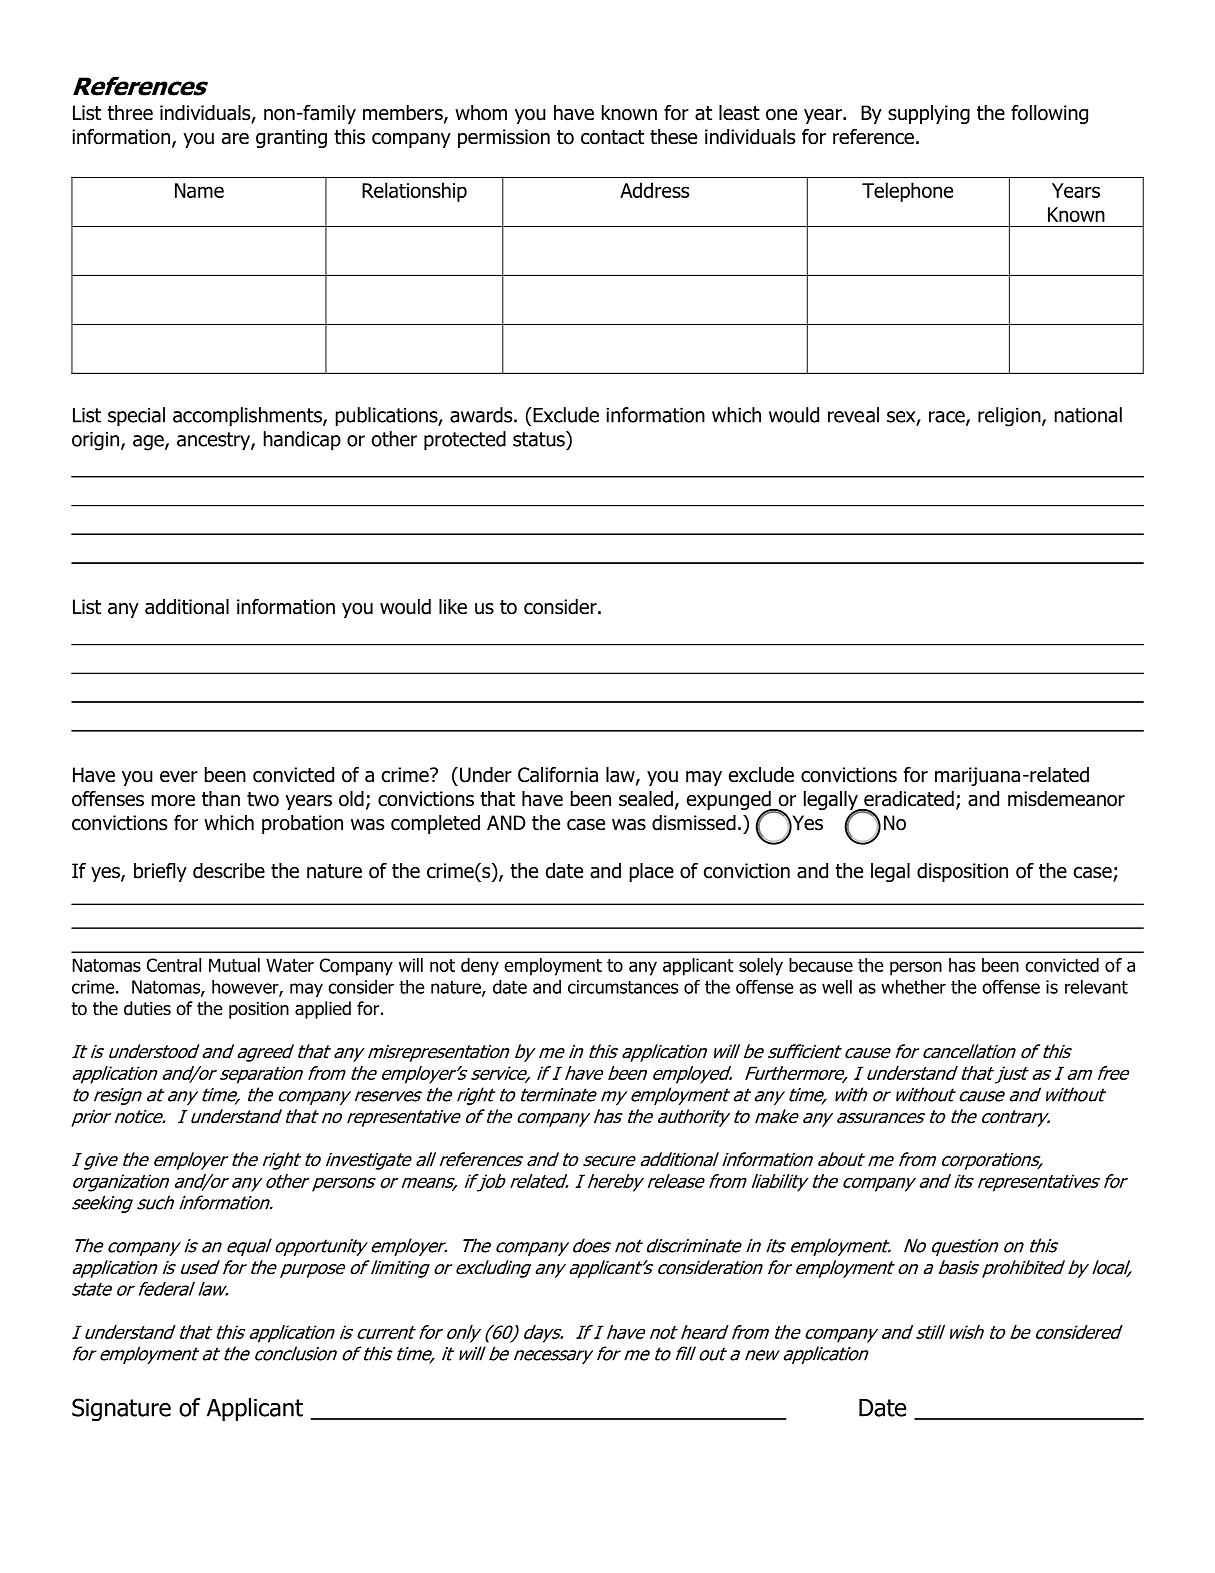 Image resolution: width=1215 pixels, height=1573 pixels. I want to click on whether, so click(913, 987).
